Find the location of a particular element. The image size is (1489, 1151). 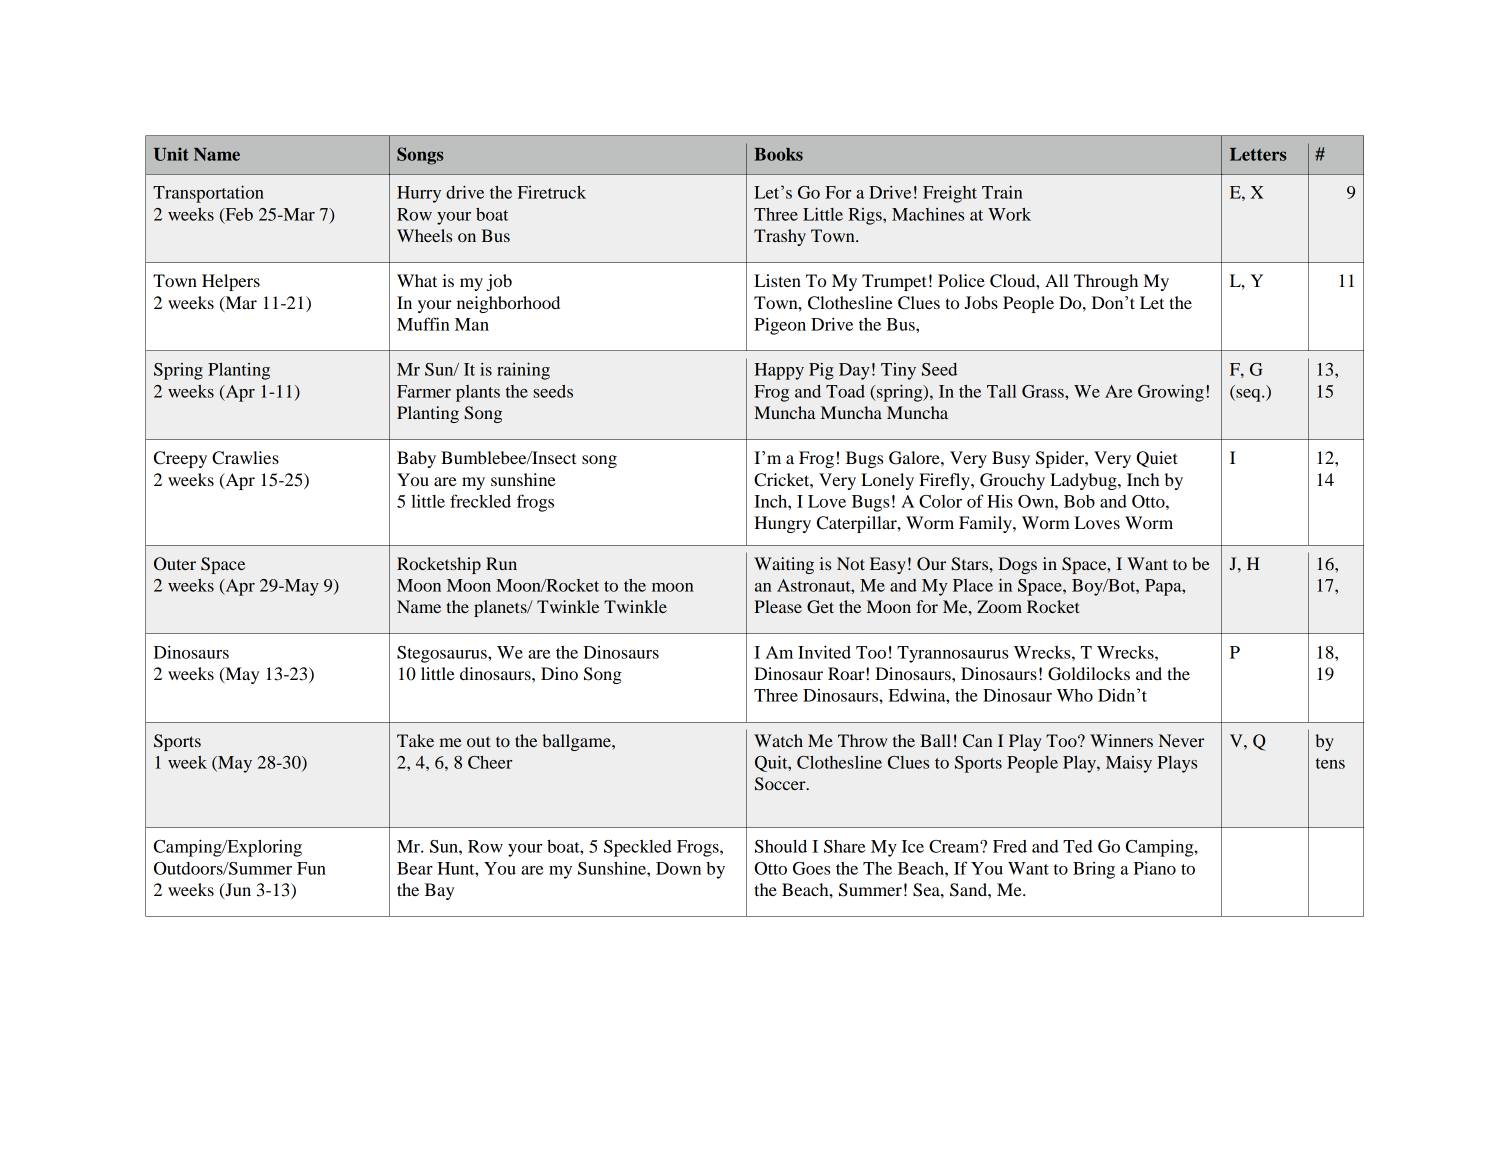

Fun is located at coordinates (311, 868).
